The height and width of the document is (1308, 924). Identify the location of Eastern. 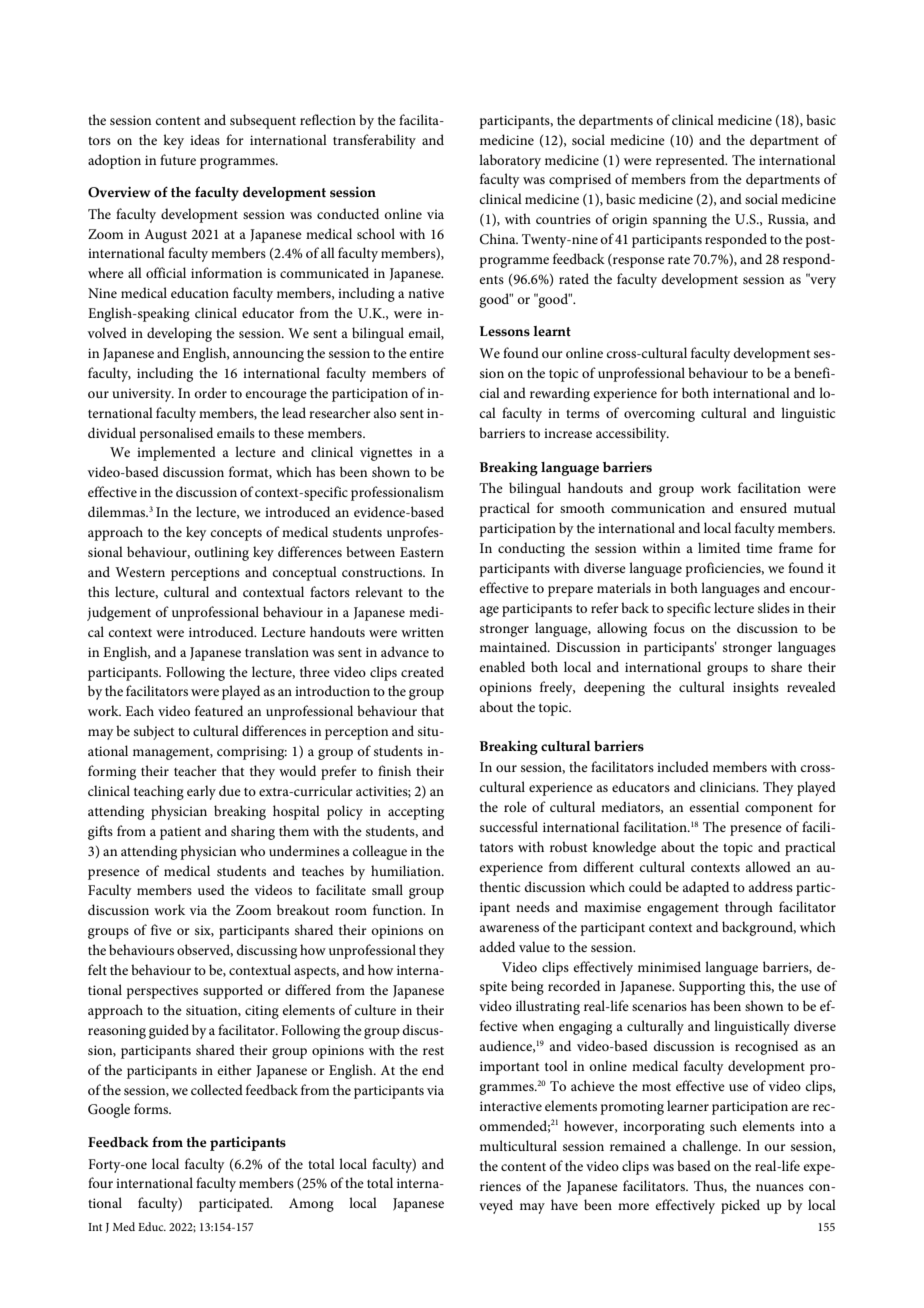
(422, 552).
